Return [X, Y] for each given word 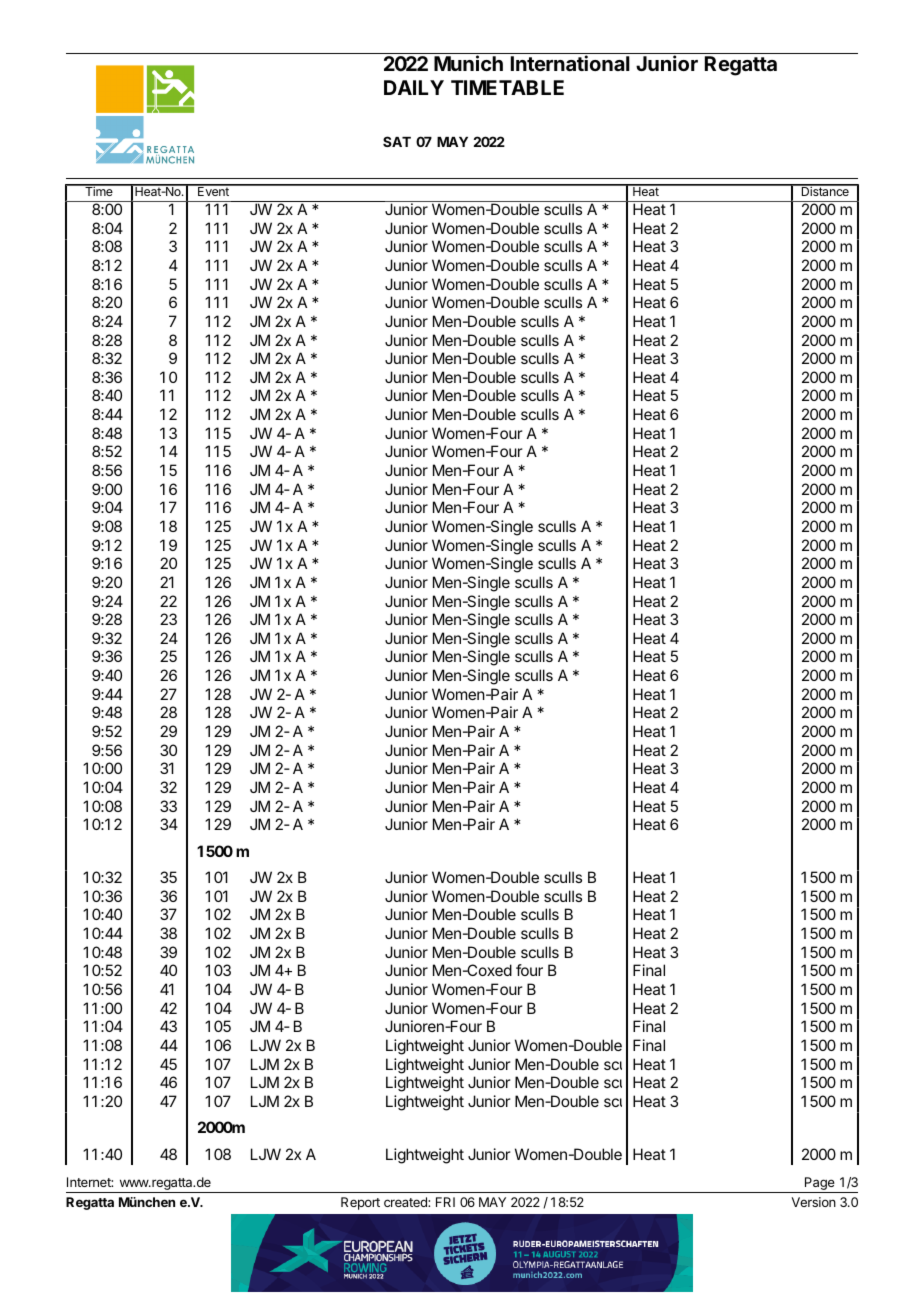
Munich [468, 63]
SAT [397, 141]
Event [213, 190]
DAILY [414, 87]
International [570, 63]
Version [814, 1202]
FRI [445, 1202]
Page [819, 1185]
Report [360, 1203]
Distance [825, 190]
